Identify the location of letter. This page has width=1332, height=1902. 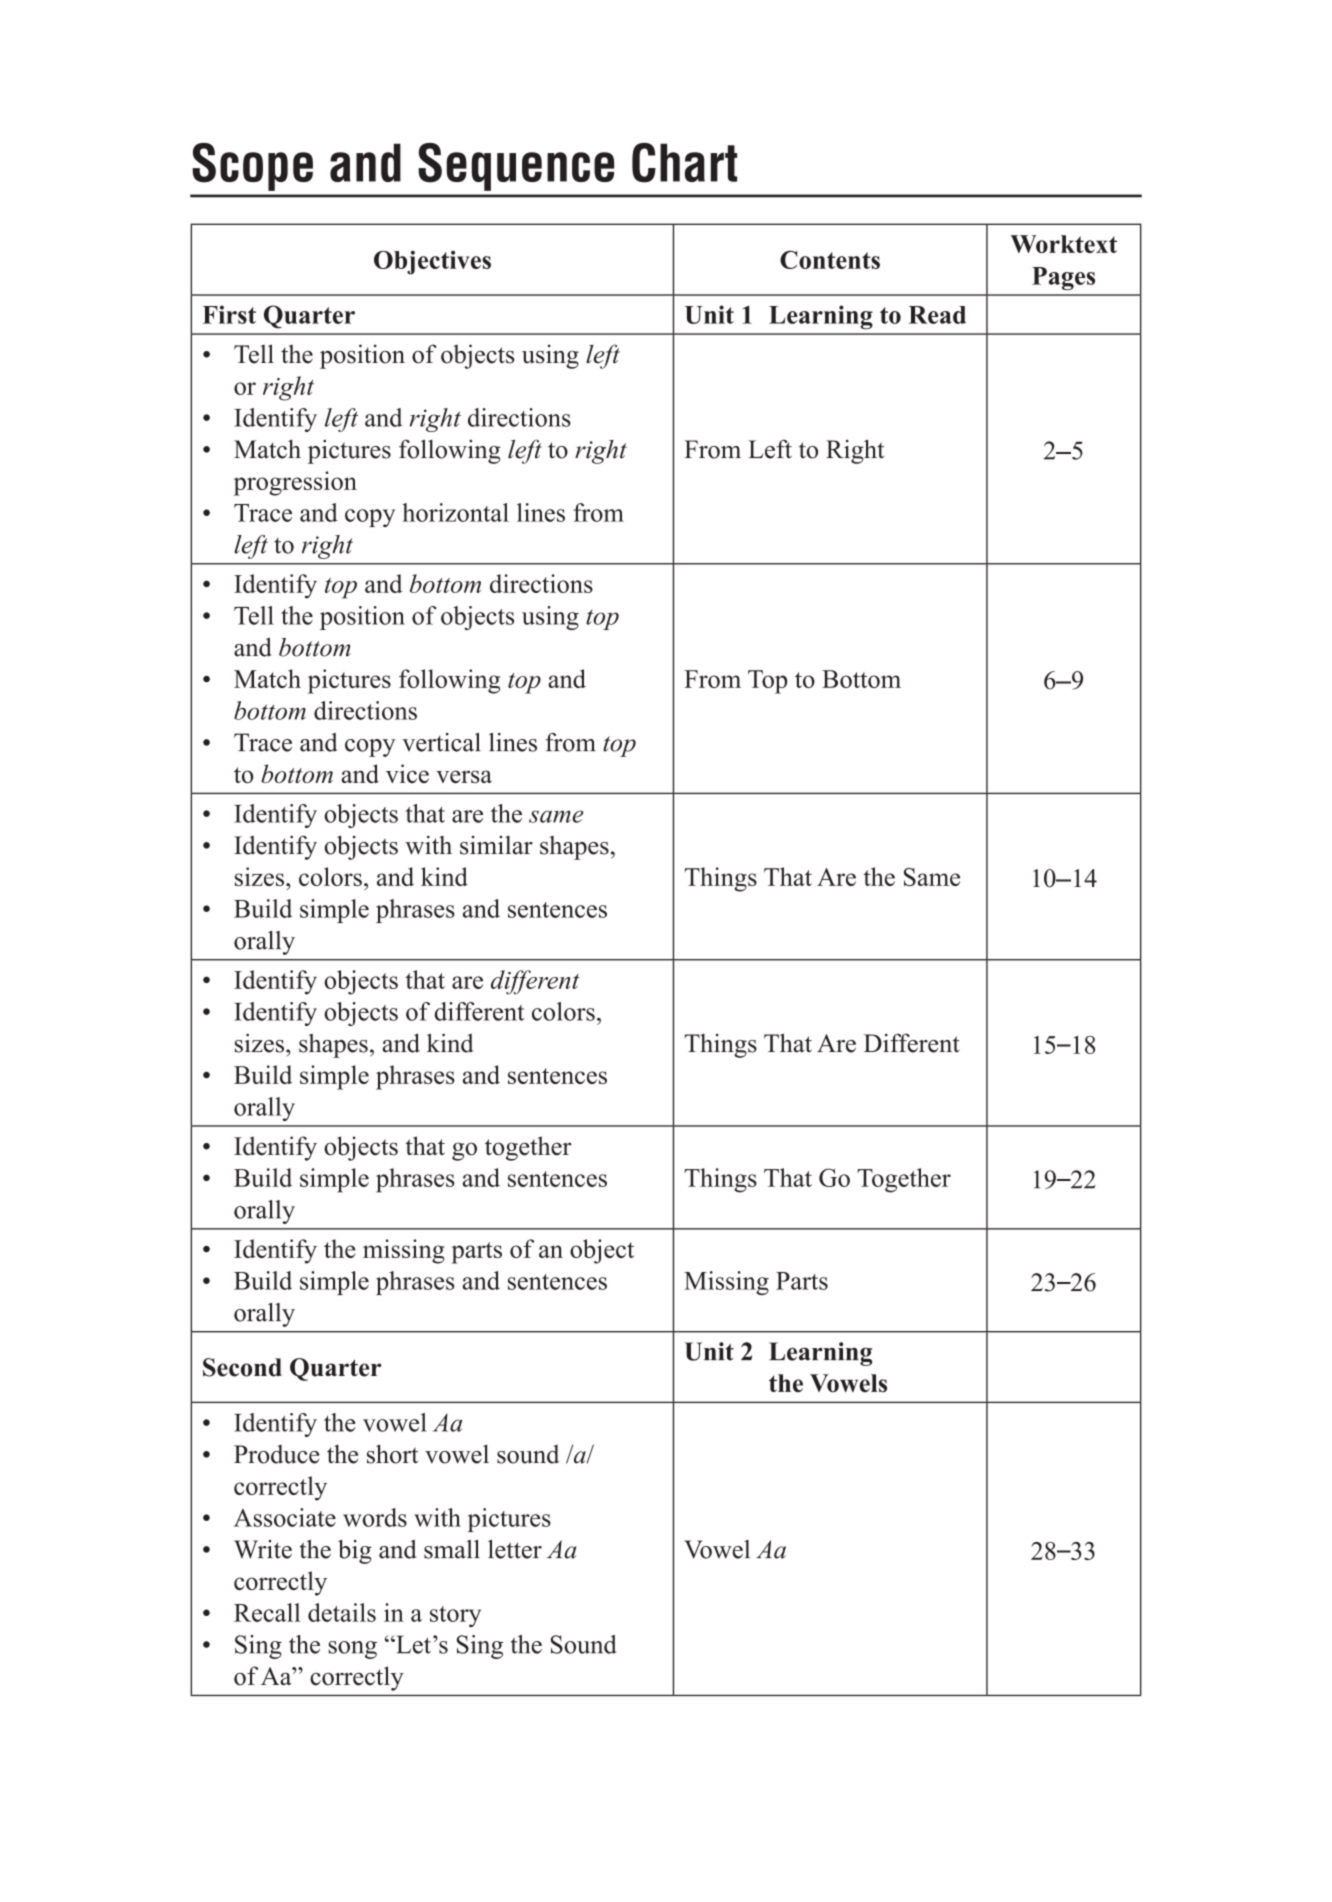
(515, 1549).
